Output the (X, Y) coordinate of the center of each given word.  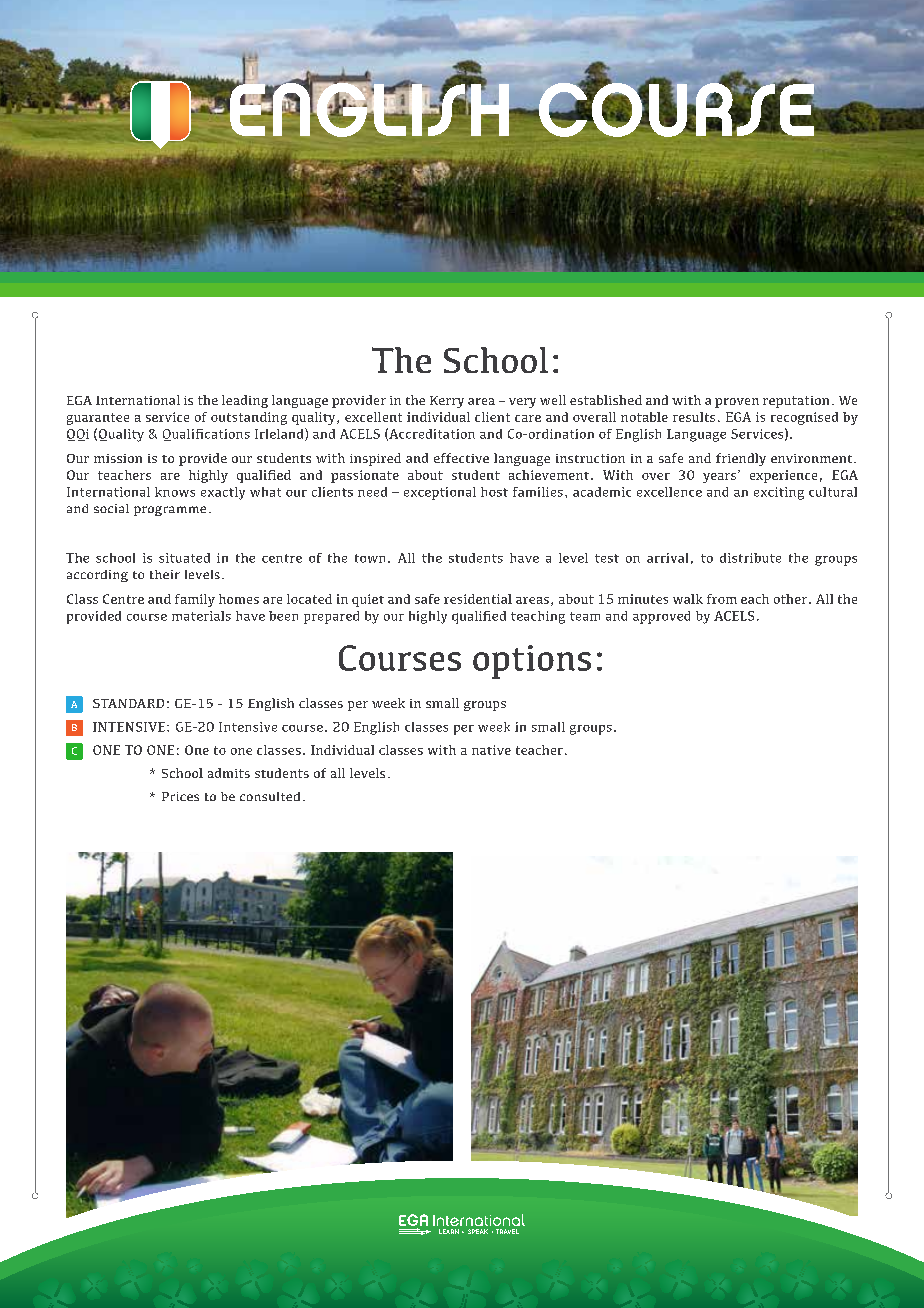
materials (201, 616)
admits (229, 773)
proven (737, 403)
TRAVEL (507, 1231)
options (532, 662)
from (722, 599)
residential (478, 599)
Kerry (447, 402)
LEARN (449, 1231)
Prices (180, 796)
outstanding (249, 418)
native (491, 750)
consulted (270, 796)
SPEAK (478, 1231)
